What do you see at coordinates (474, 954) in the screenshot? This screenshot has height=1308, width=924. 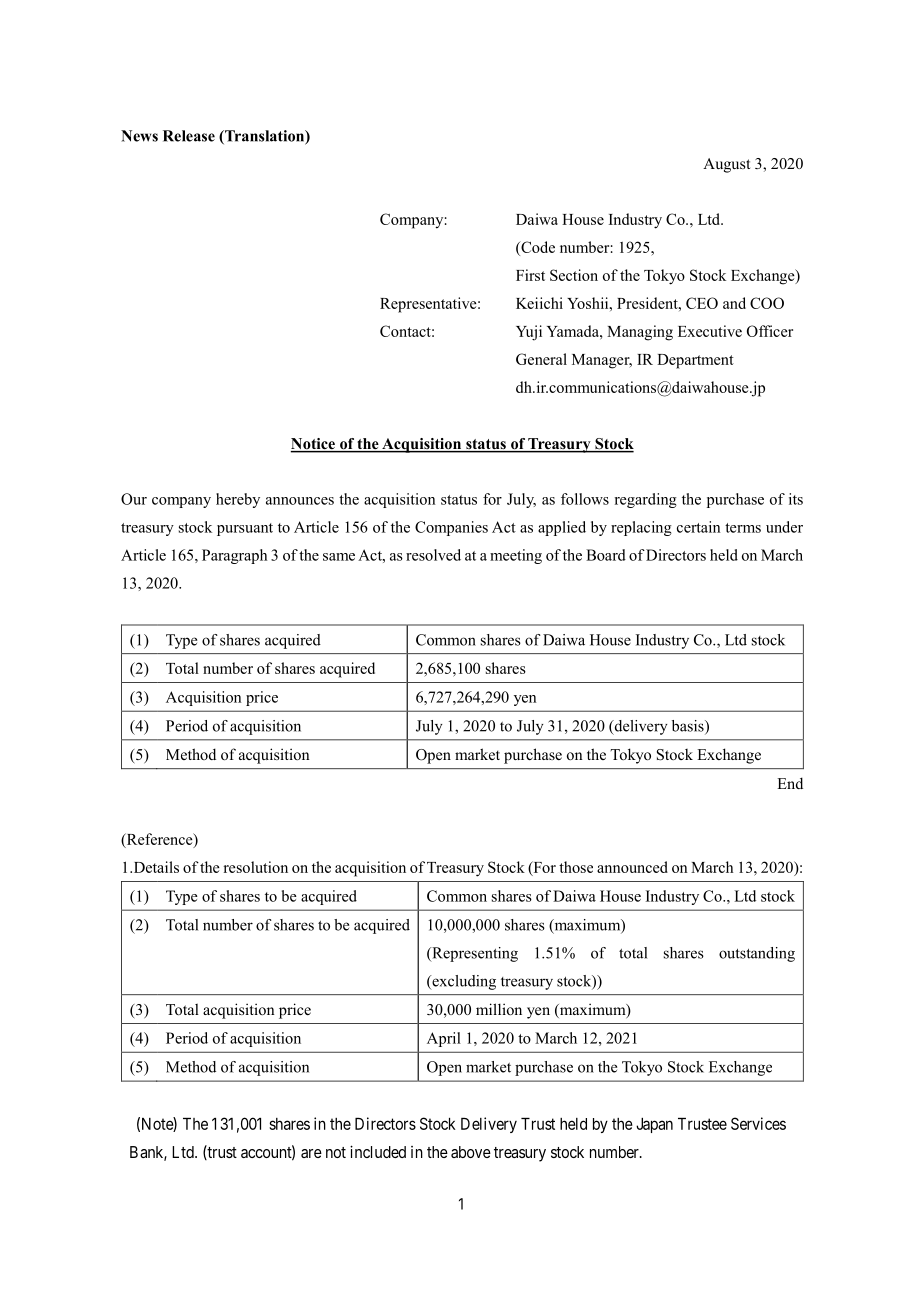 I see `Representing` at bounding box center [474, 954].
